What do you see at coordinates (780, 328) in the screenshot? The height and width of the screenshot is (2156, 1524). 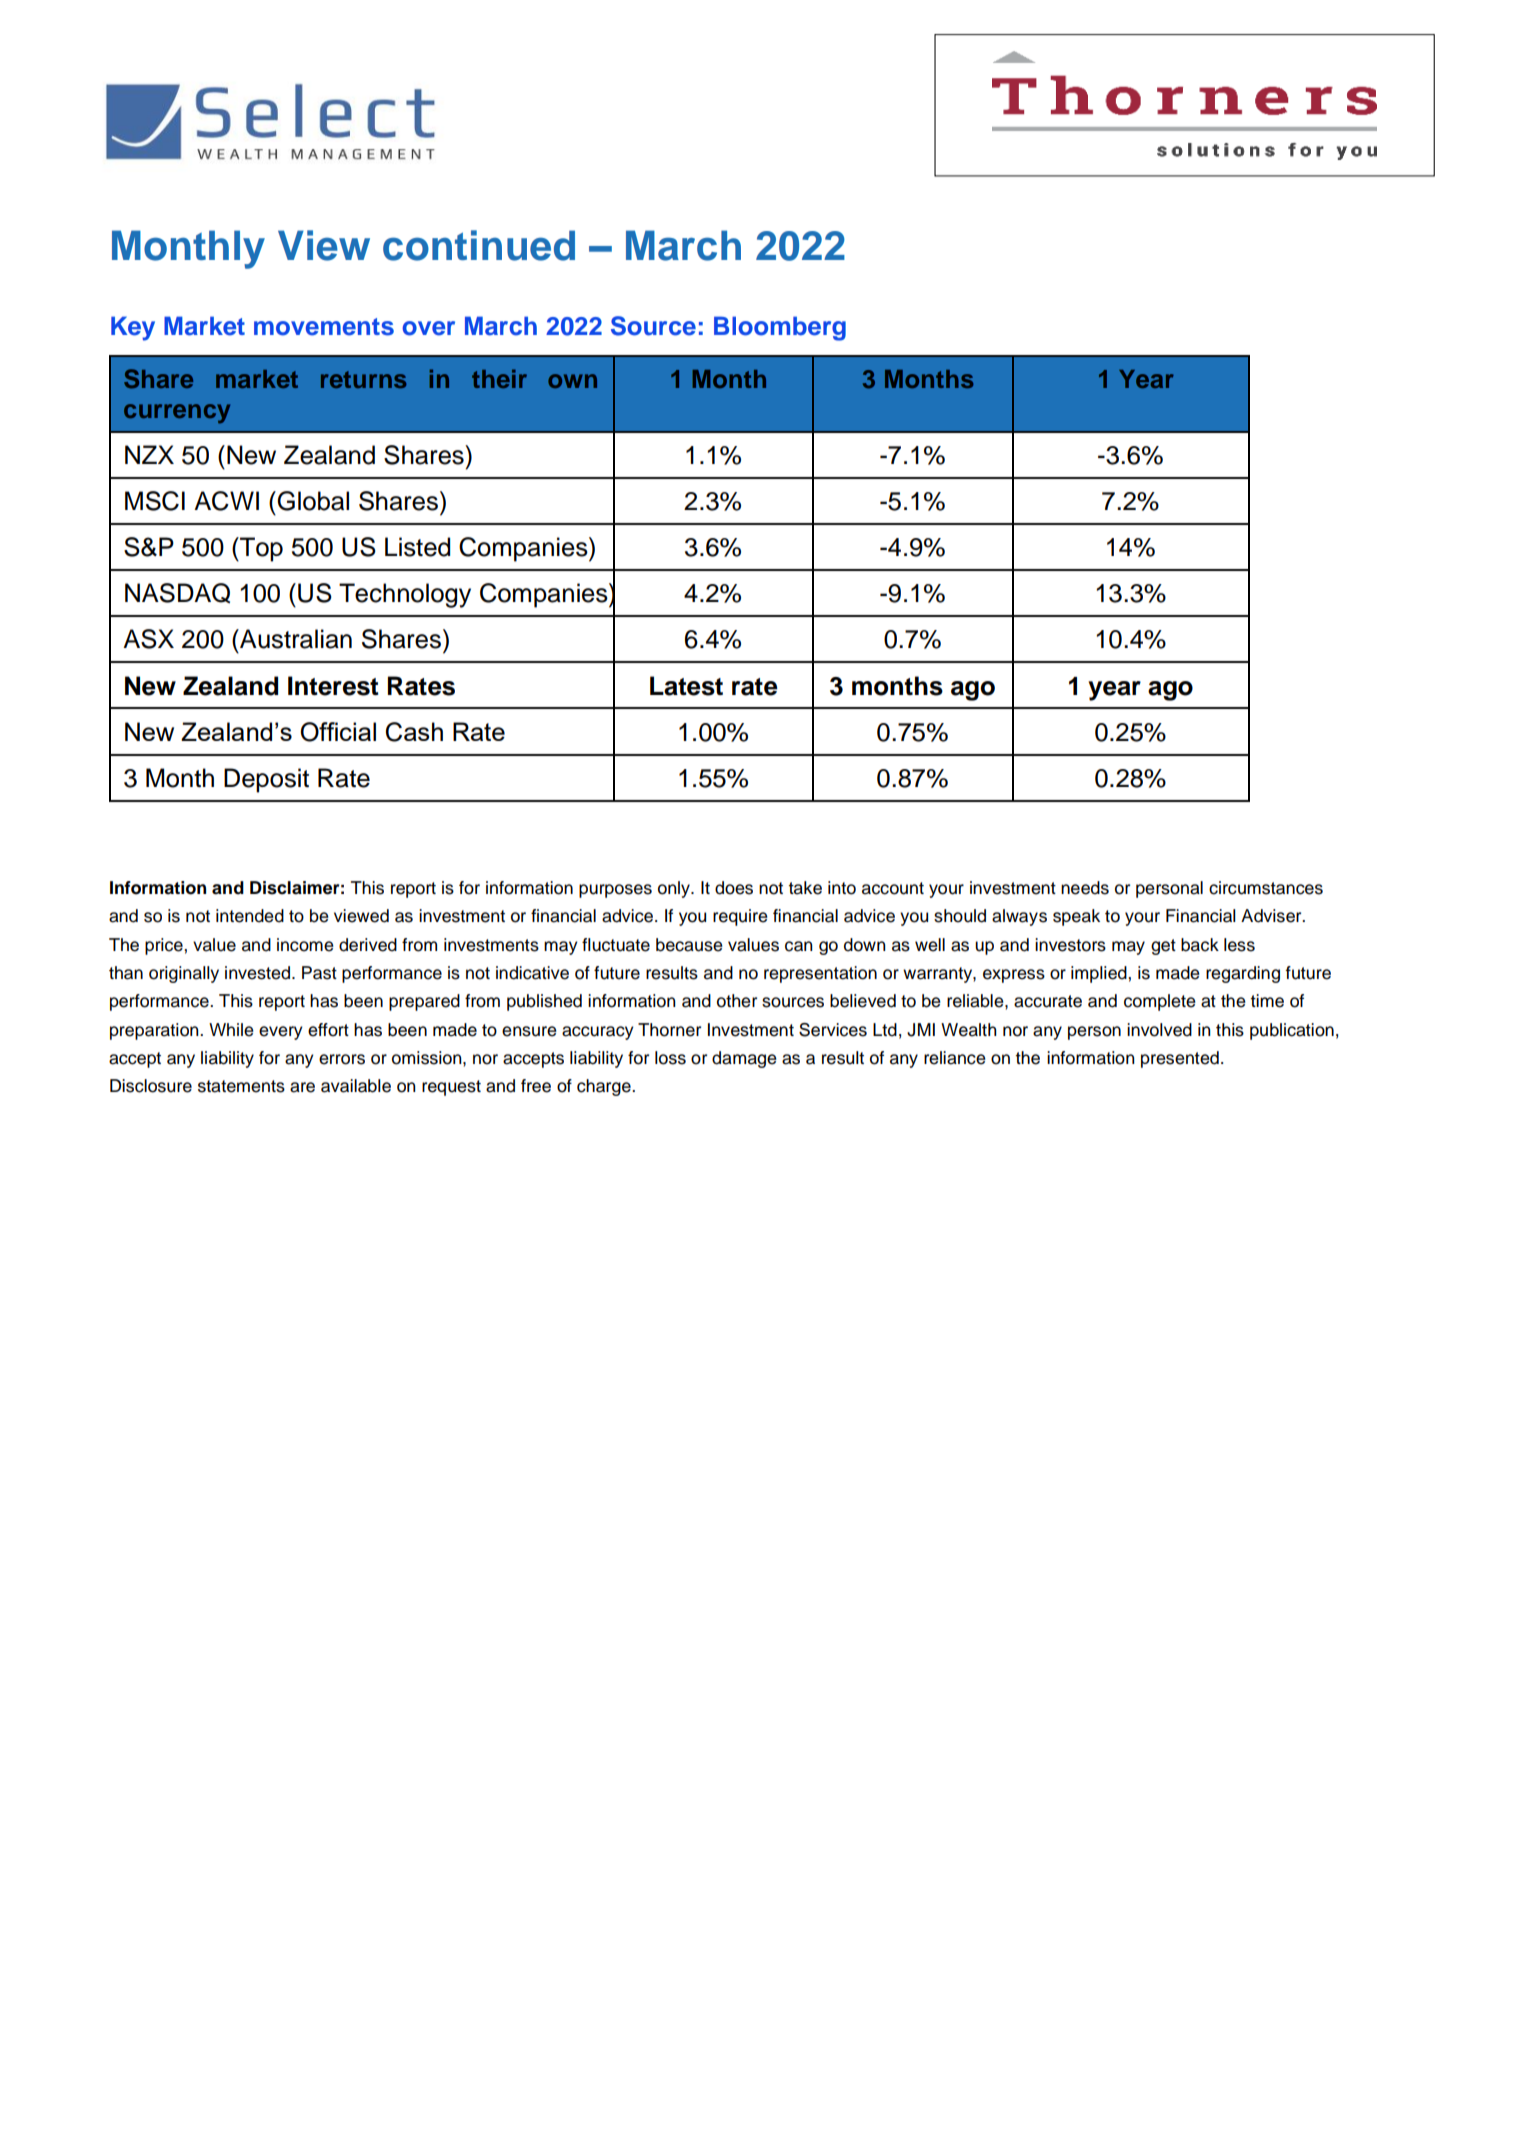 I see `Bloomberg` at bounding box center [780, 328].
